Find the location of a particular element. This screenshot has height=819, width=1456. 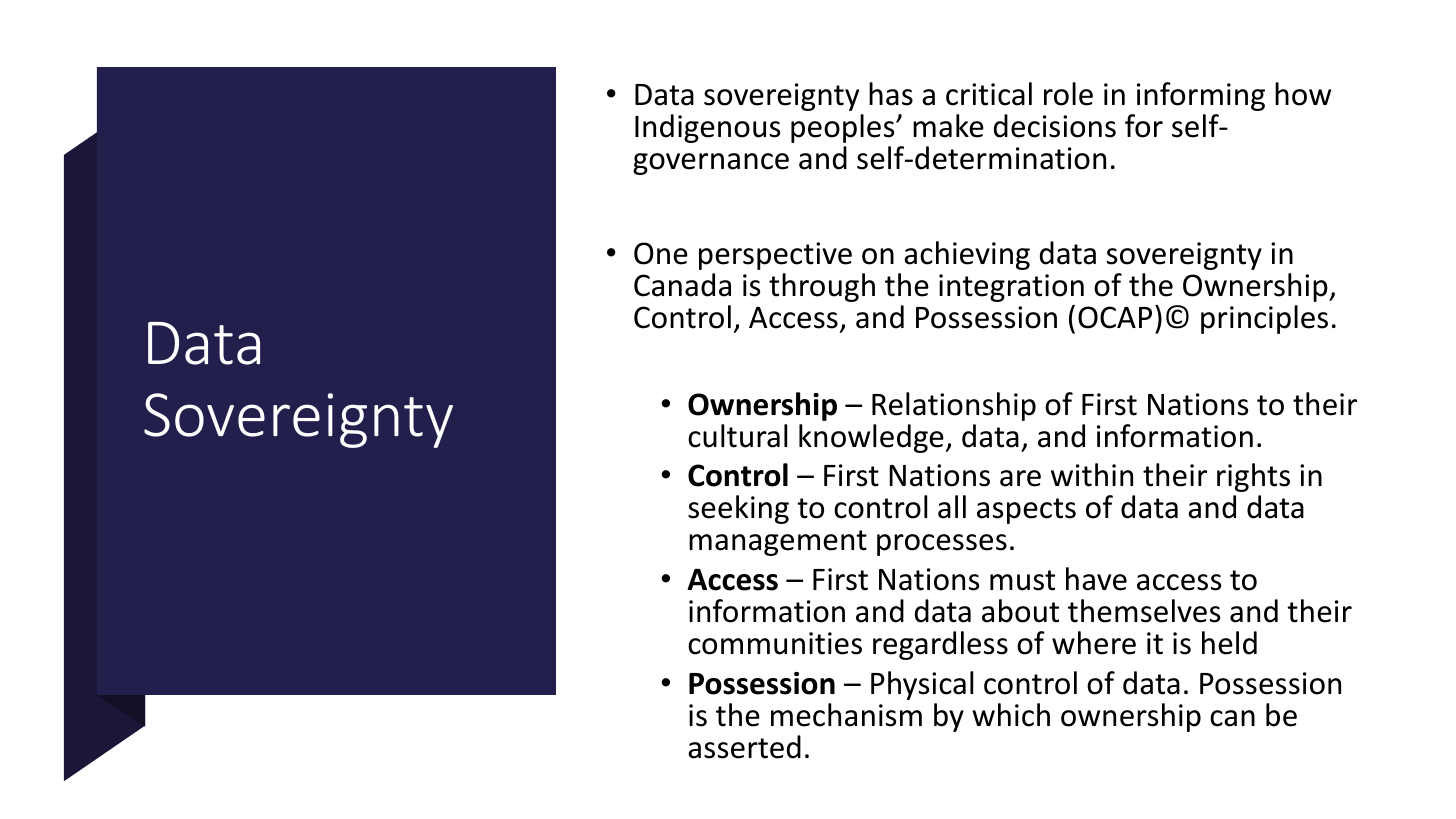

Indigenous is located at coordinates (707, 128).
